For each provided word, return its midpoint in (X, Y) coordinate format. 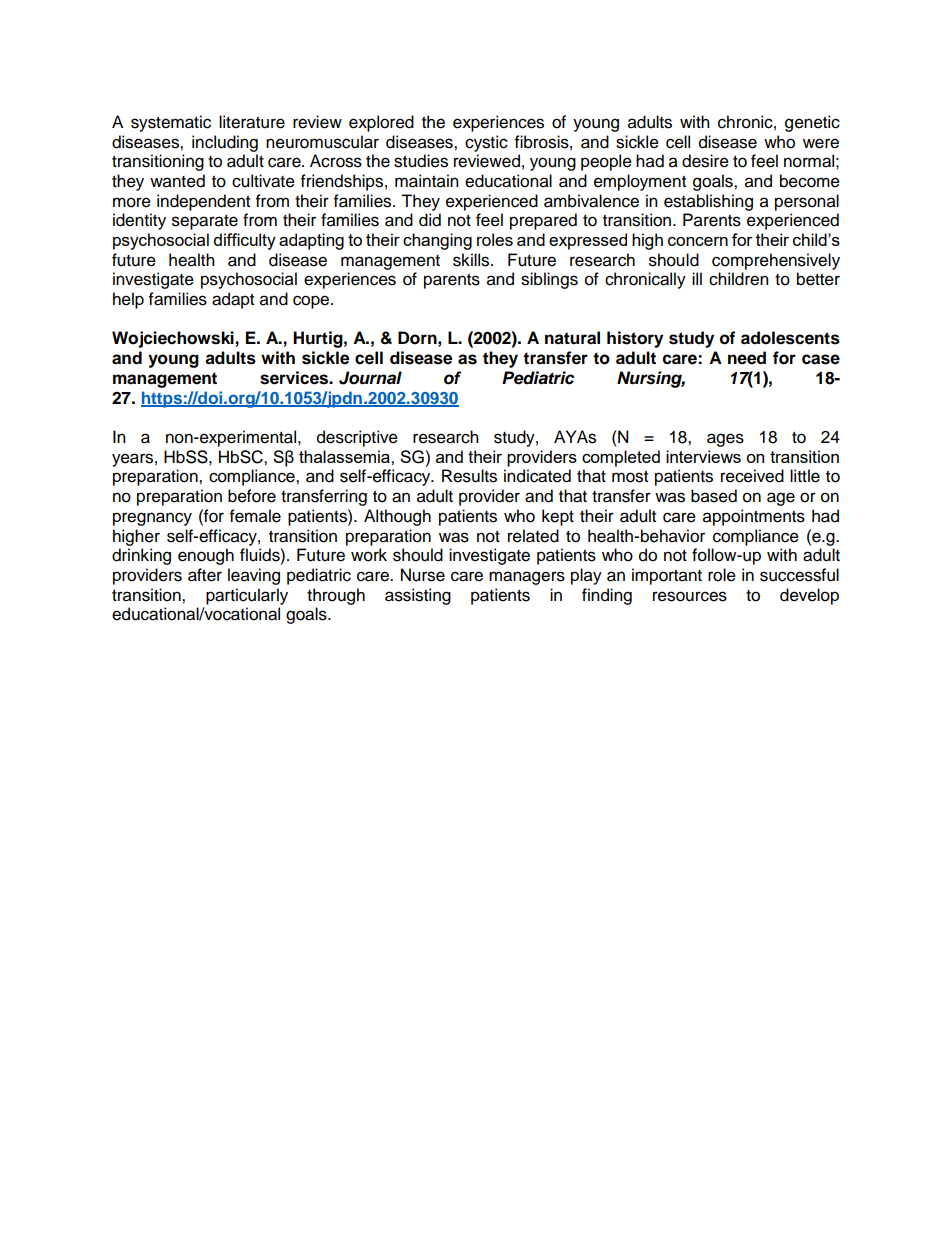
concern (698, 241)
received (752, 476)
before (252, 496)
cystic (486, 143)
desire (705, 161)
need (747, 358)
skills (472, 260)
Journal (370, 378)
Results (469, 476)
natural (572, 338)
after (205, 575)
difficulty (245, 241)
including (225, 143)
